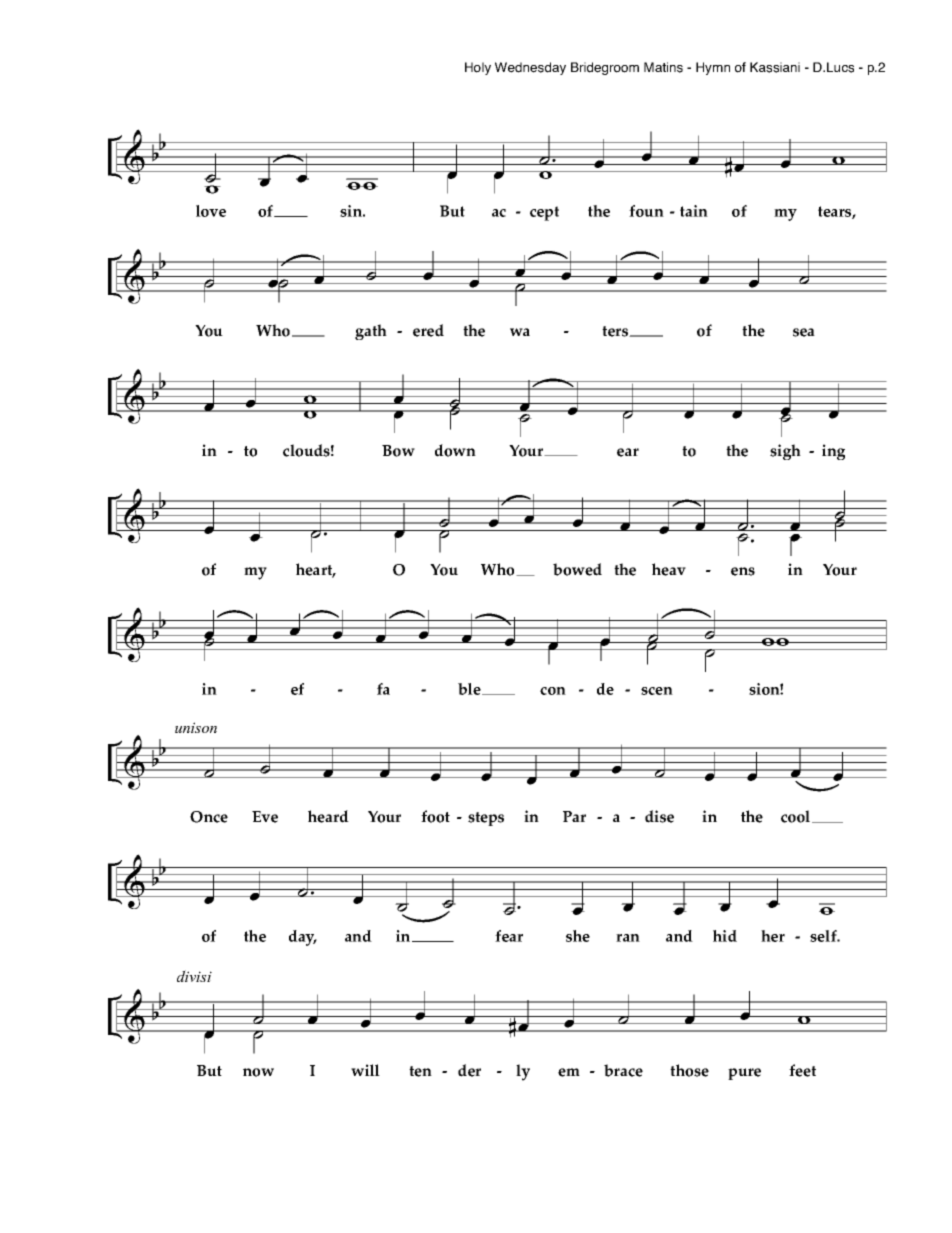  Describe the element at coordinates (211, 211) in the image. I see `love` at that location.
